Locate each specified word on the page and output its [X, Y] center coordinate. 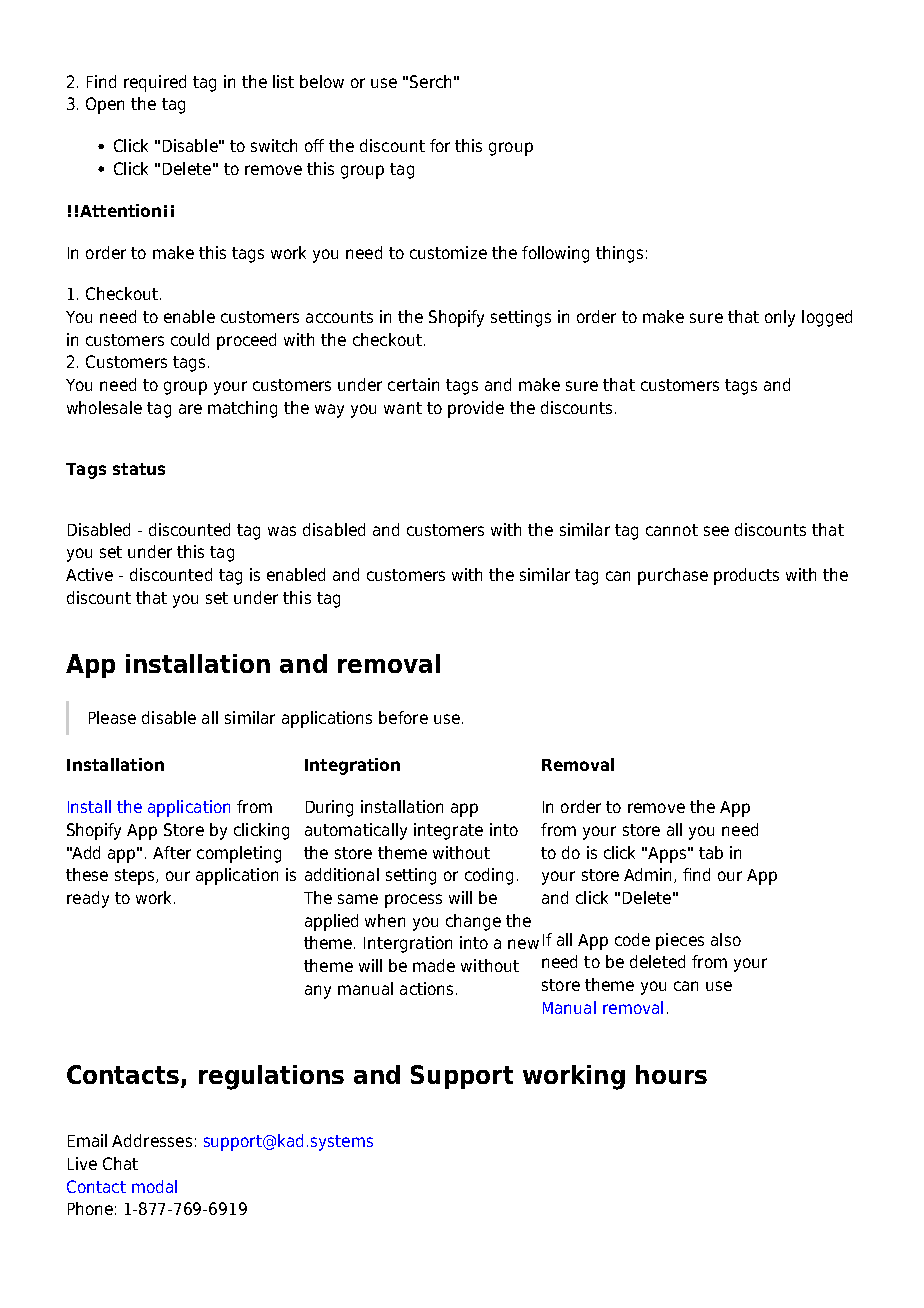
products [746, 576]
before [403, 717]
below [322, 81]
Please [112, 717]
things [619, 254]
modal [154, 1186]
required [155, 83]
